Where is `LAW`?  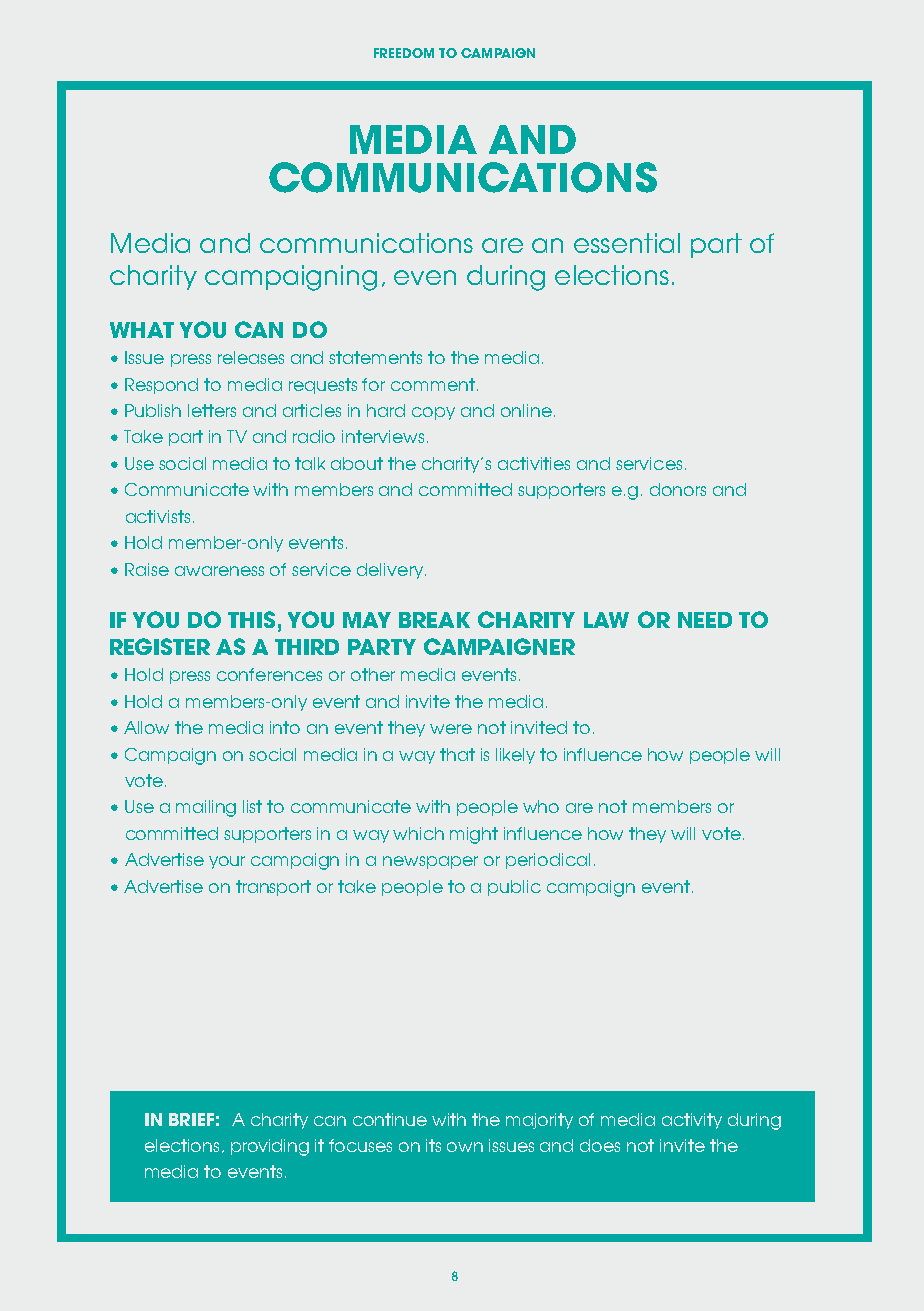 LAW is located at coordinates (606, 620).
